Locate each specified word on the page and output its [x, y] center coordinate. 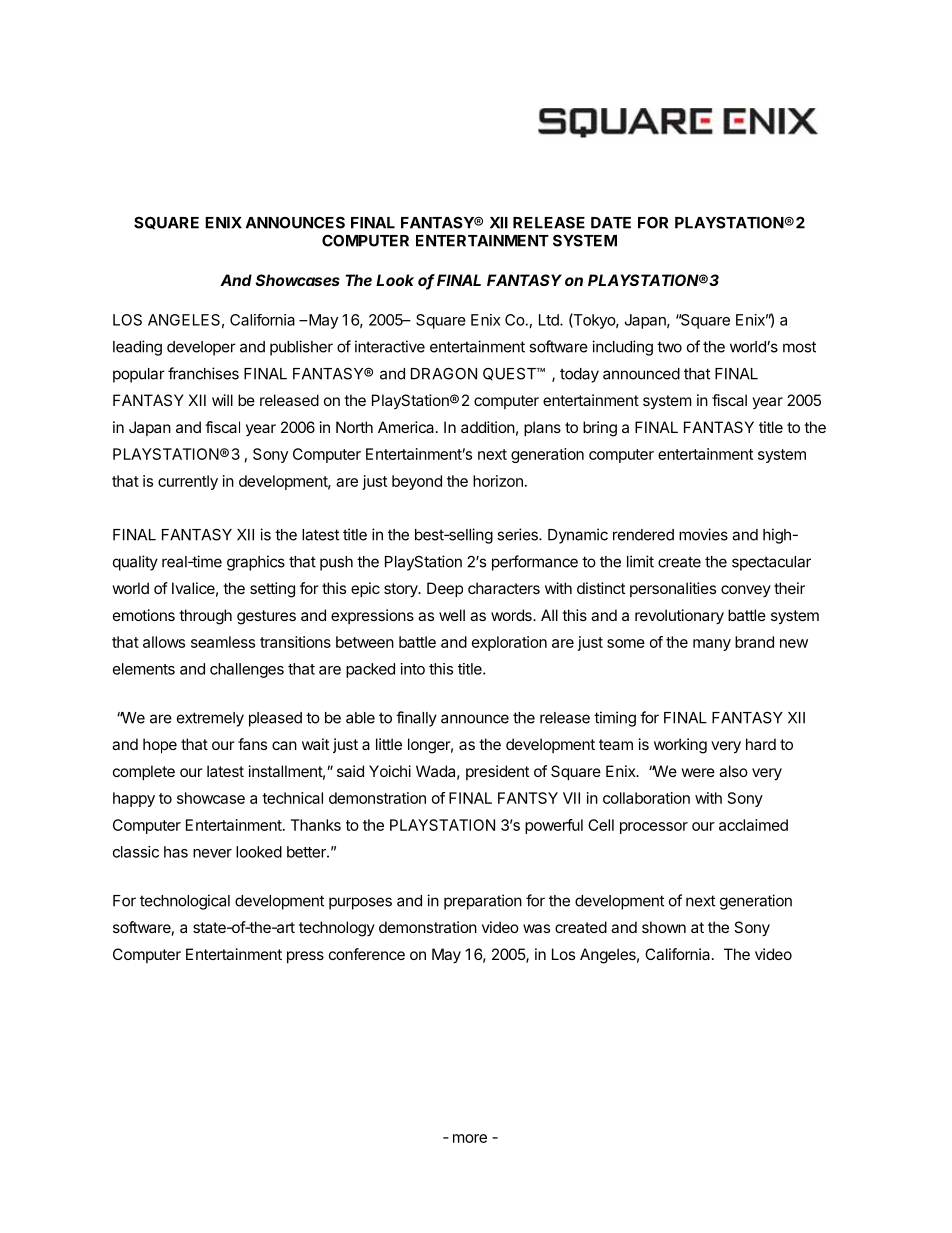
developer [201, 348]
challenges [247, 670]
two [669, 347]
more [470, 1138]
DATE [611, 223]
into [413, 669]
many [712, 645]
